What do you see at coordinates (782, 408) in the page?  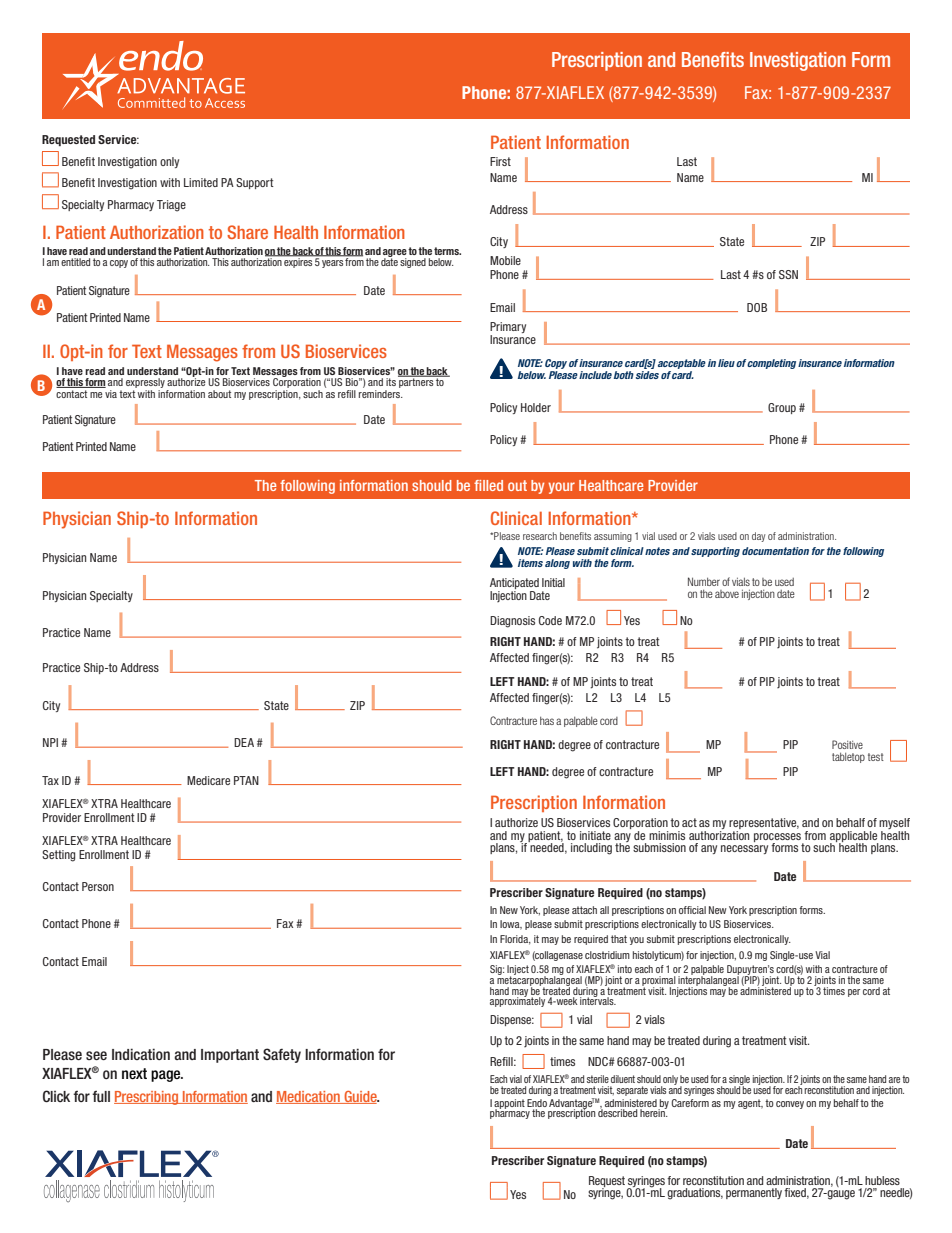 I see `Group` at bounding box center [782, 408].
